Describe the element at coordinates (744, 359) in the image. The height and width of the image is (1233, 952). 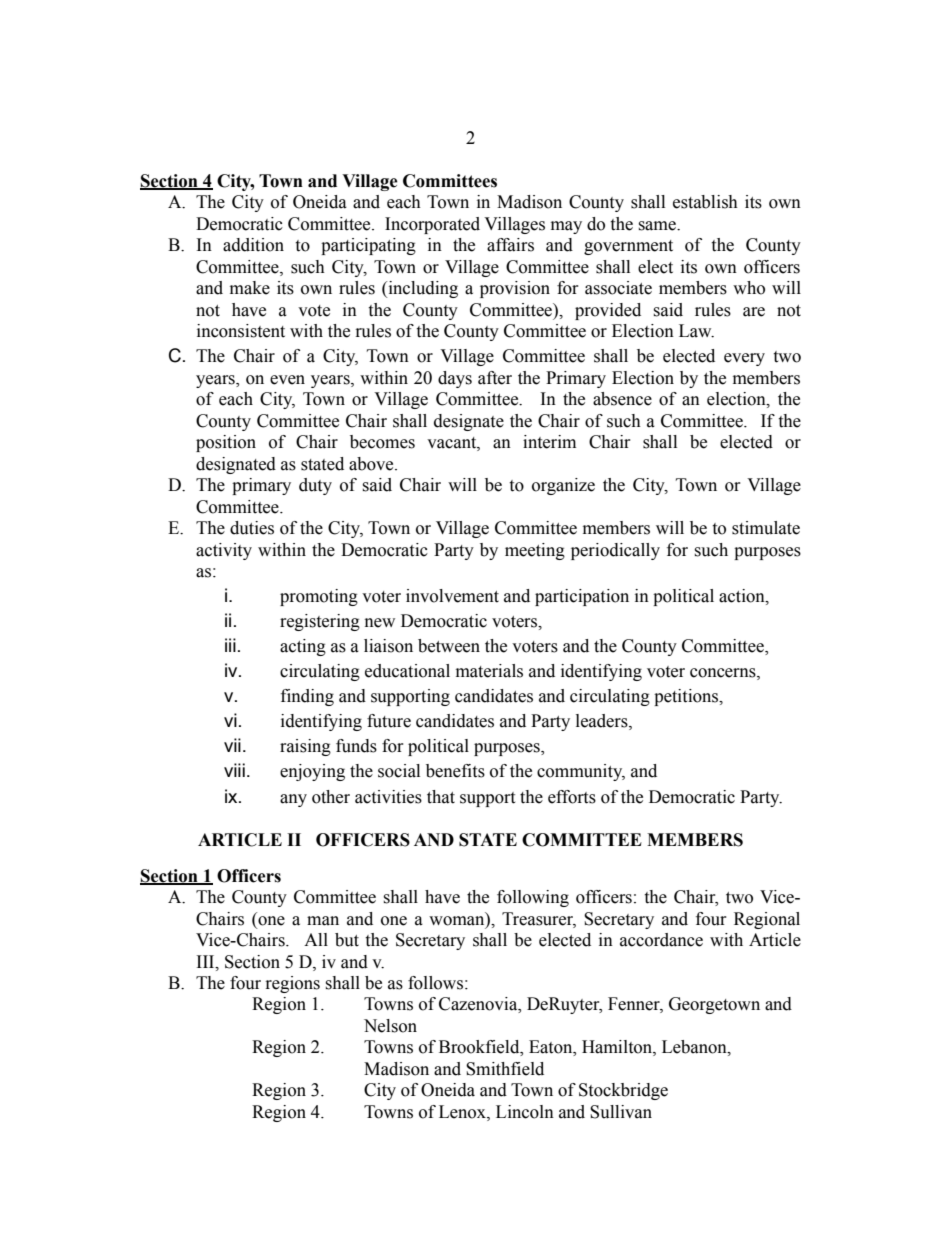
I see `every` at that location.
